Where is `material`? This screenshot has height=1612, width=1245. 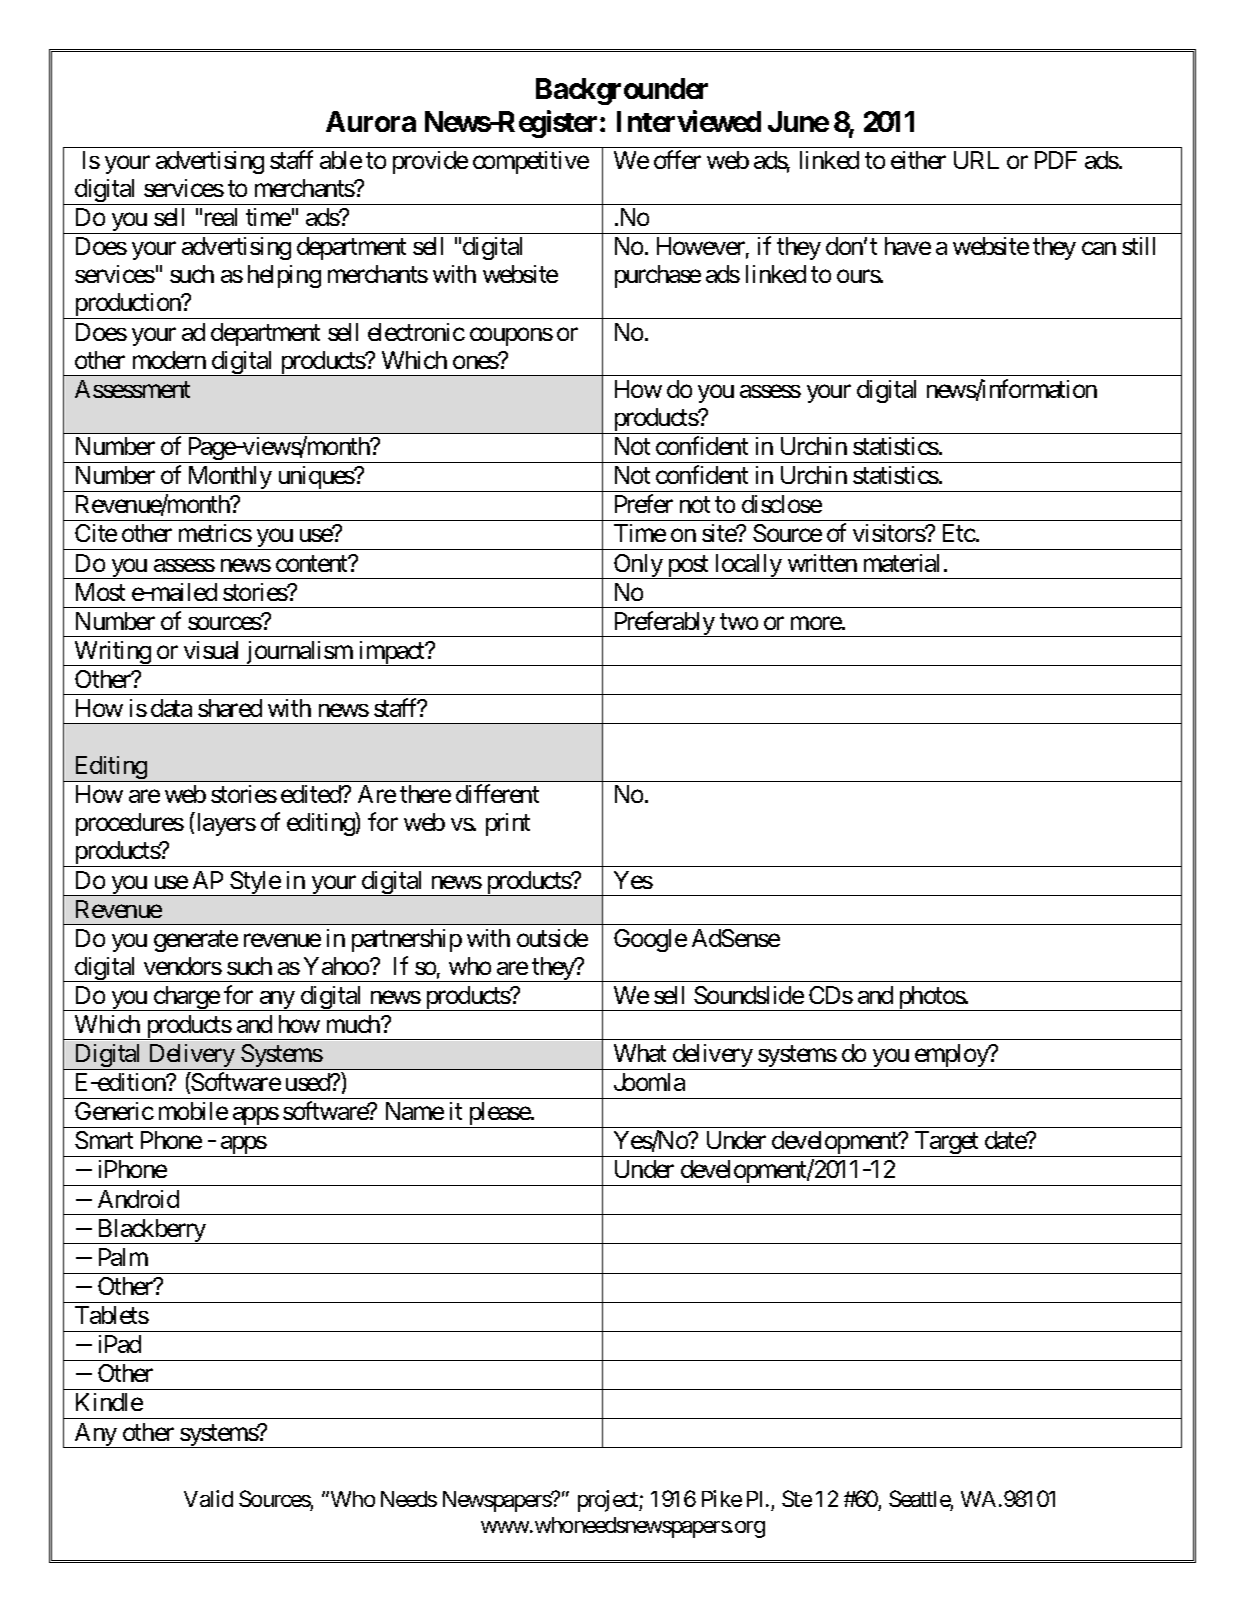 material is located at coordinates (901, 563).
